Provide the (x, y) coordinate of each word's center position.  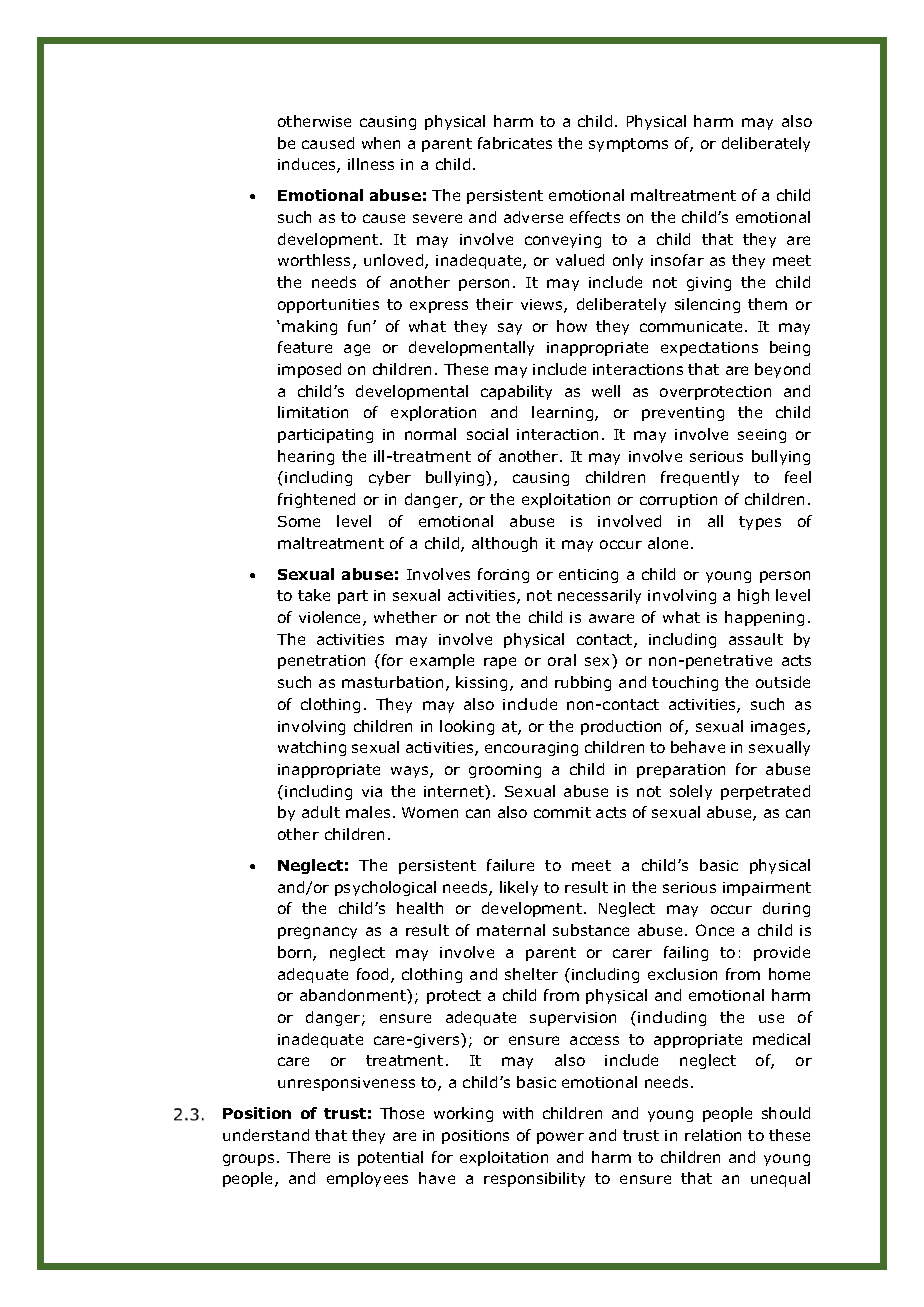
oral (562, 660)
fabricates (515, 143)
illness (371, 164)
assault (756, 639)
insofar (677, 260)
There (308, 1157)
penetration (321, 662)
